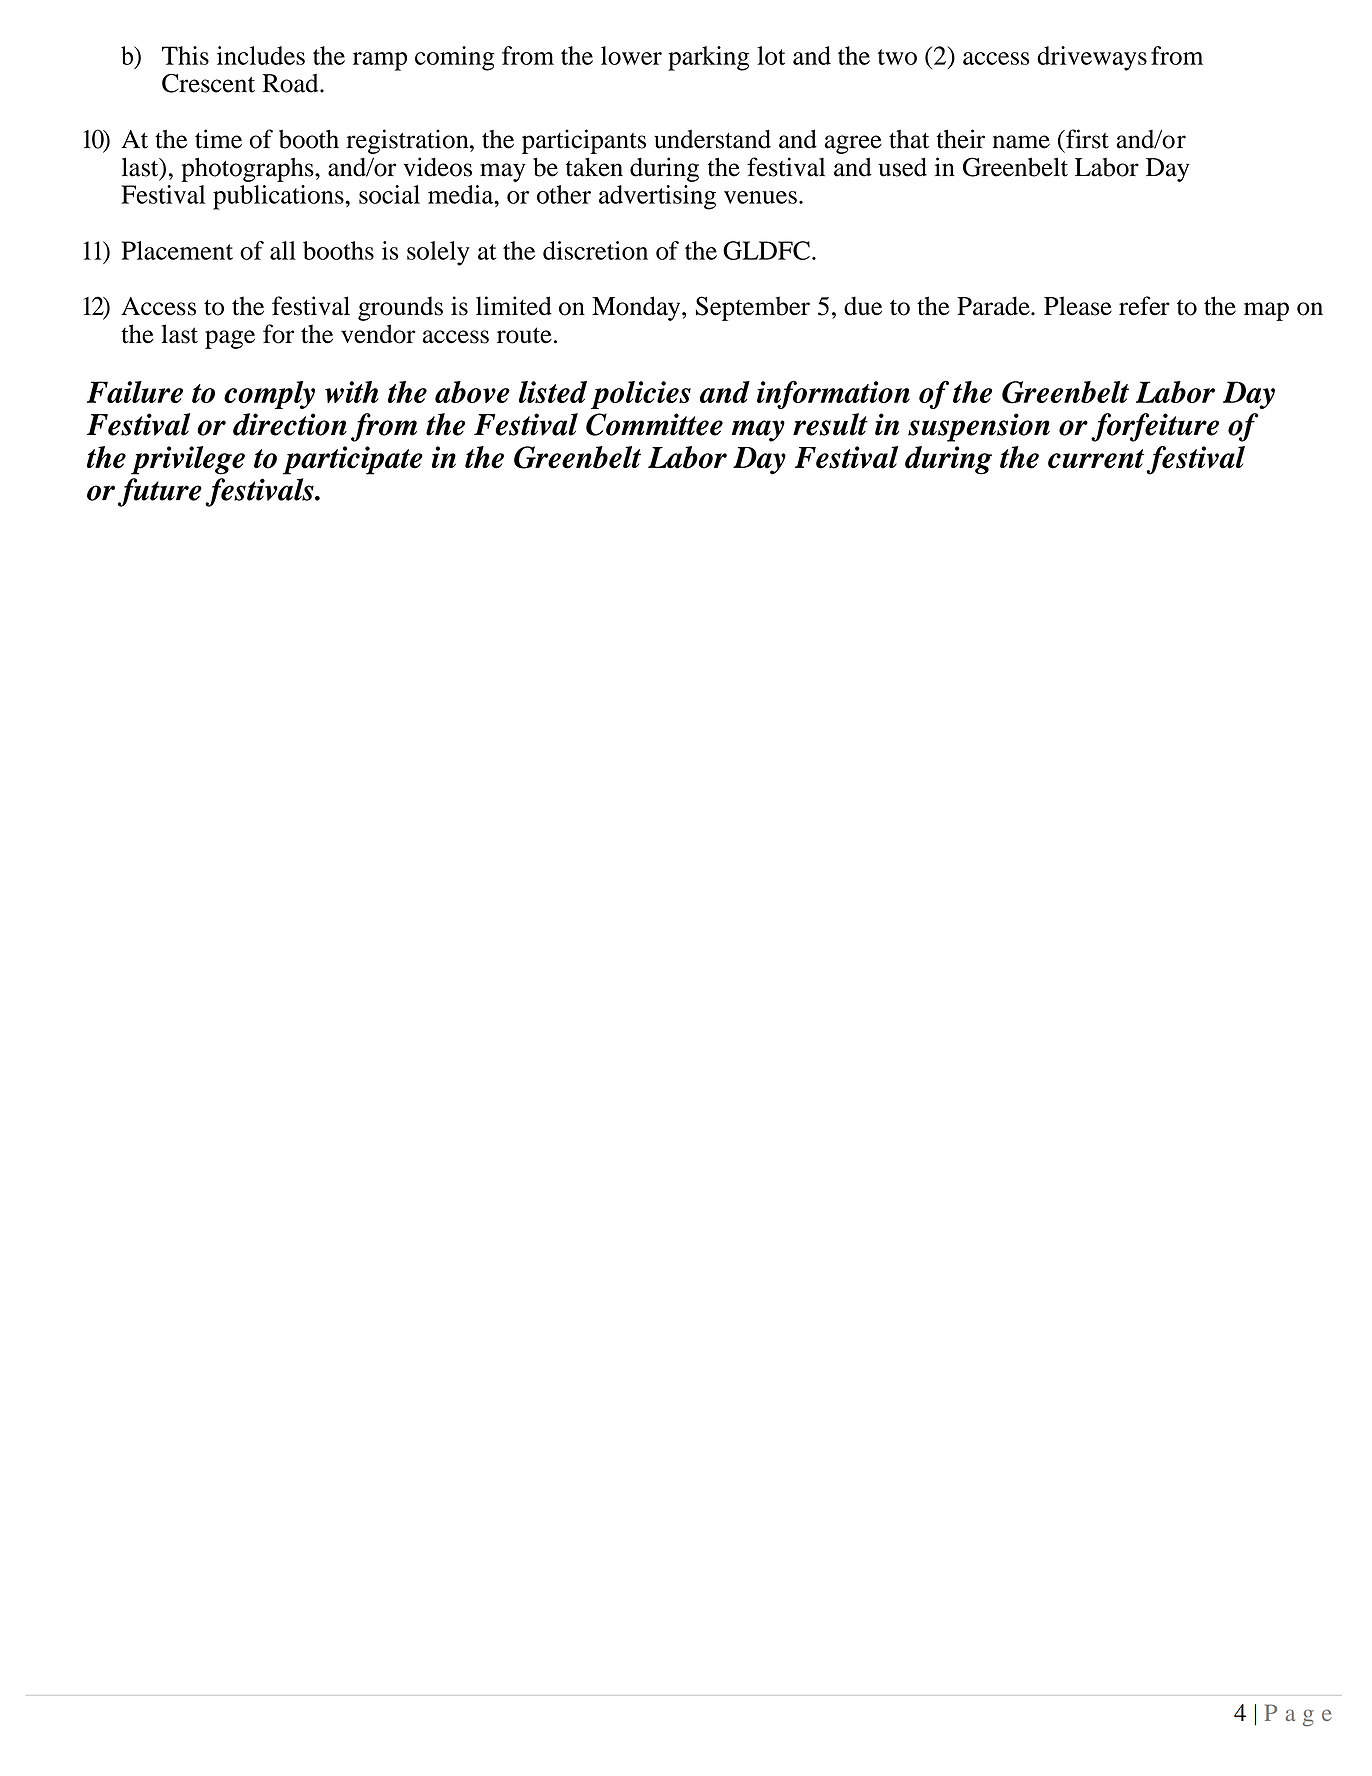  I want to click on two, so click(897, 57).
